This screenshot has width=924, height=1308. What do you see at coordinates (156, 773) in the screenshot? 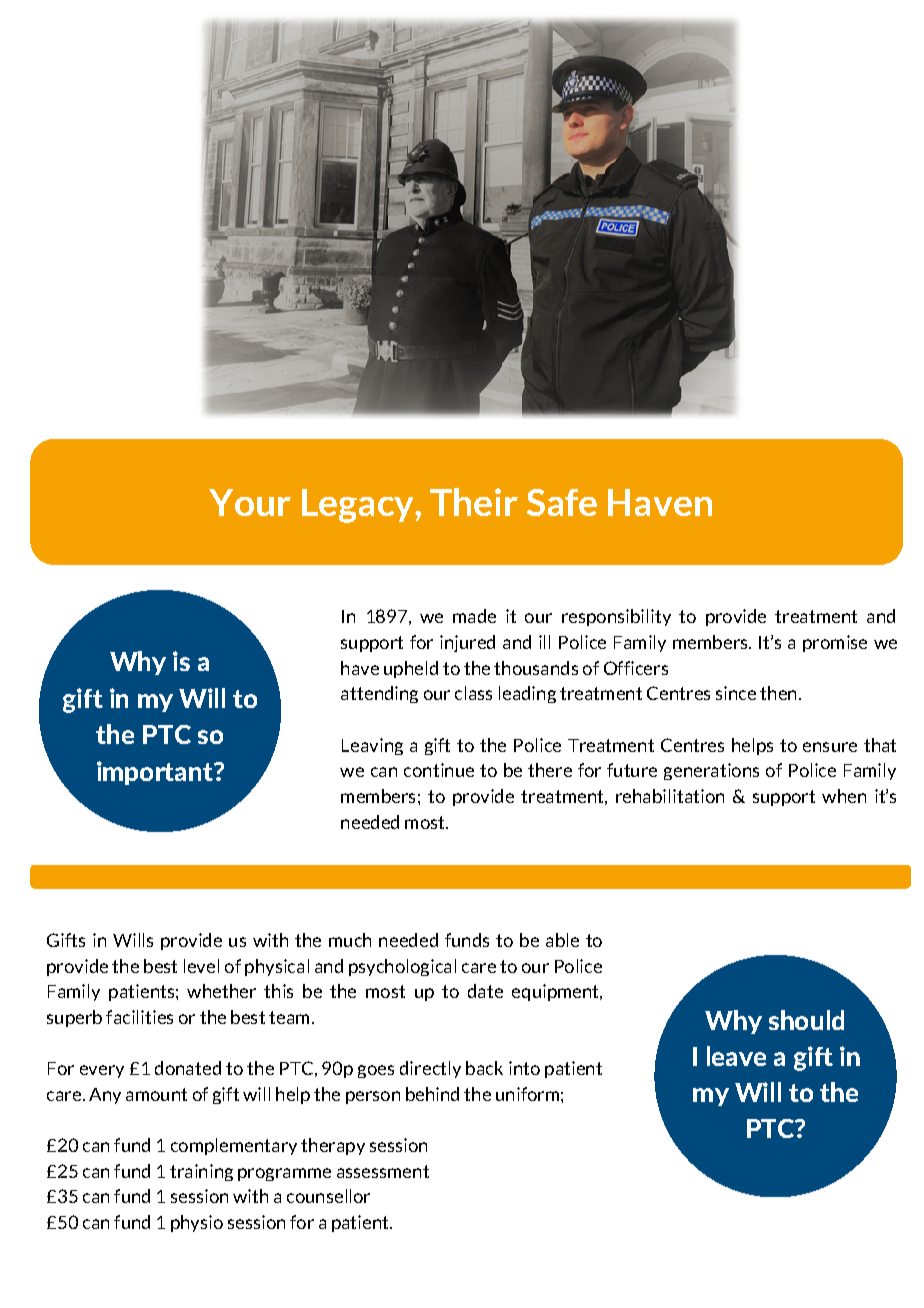
I see `important` at bounding box center [156, 773].
